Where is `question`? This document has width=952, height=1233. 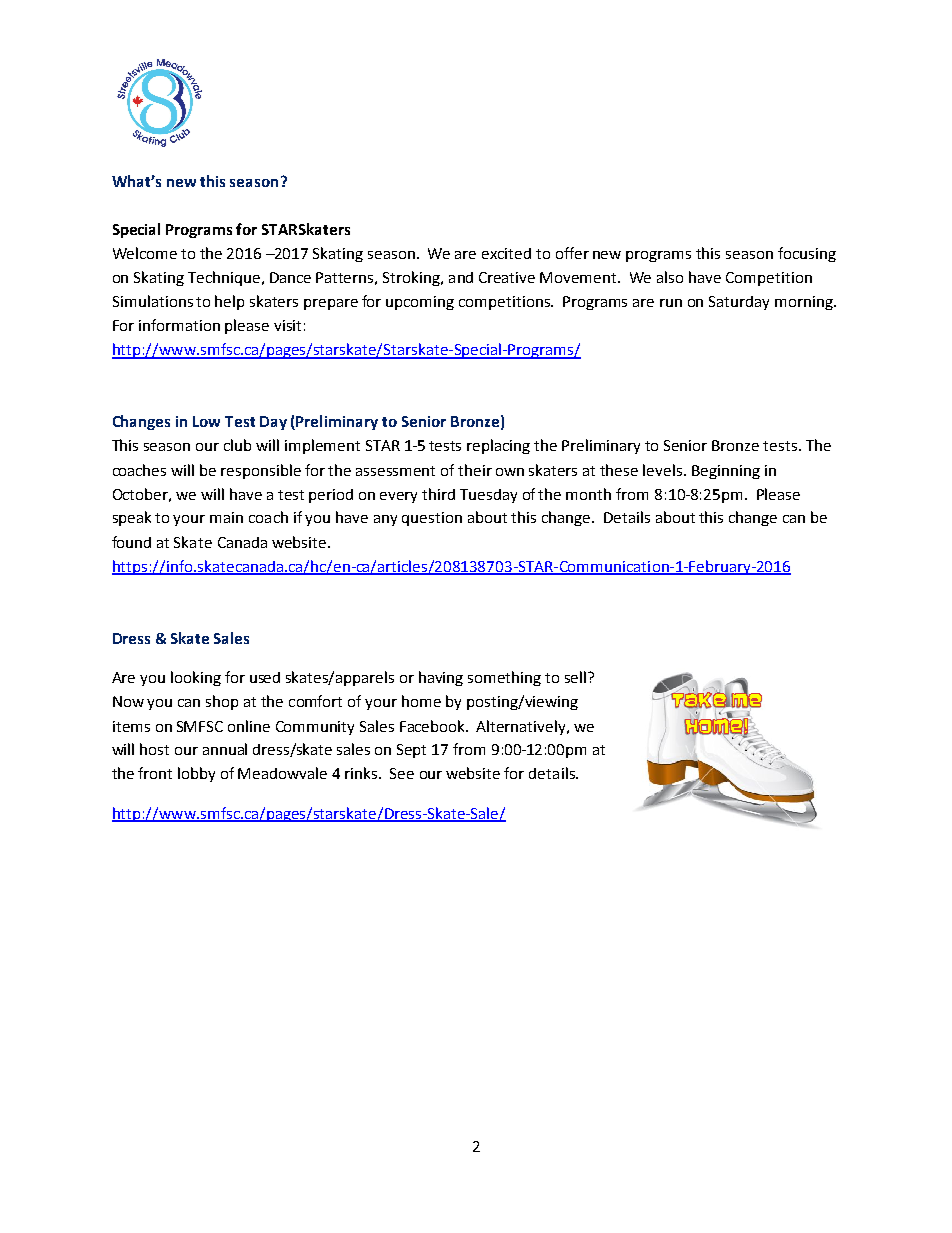 question is located at coordinates (432, 519).
